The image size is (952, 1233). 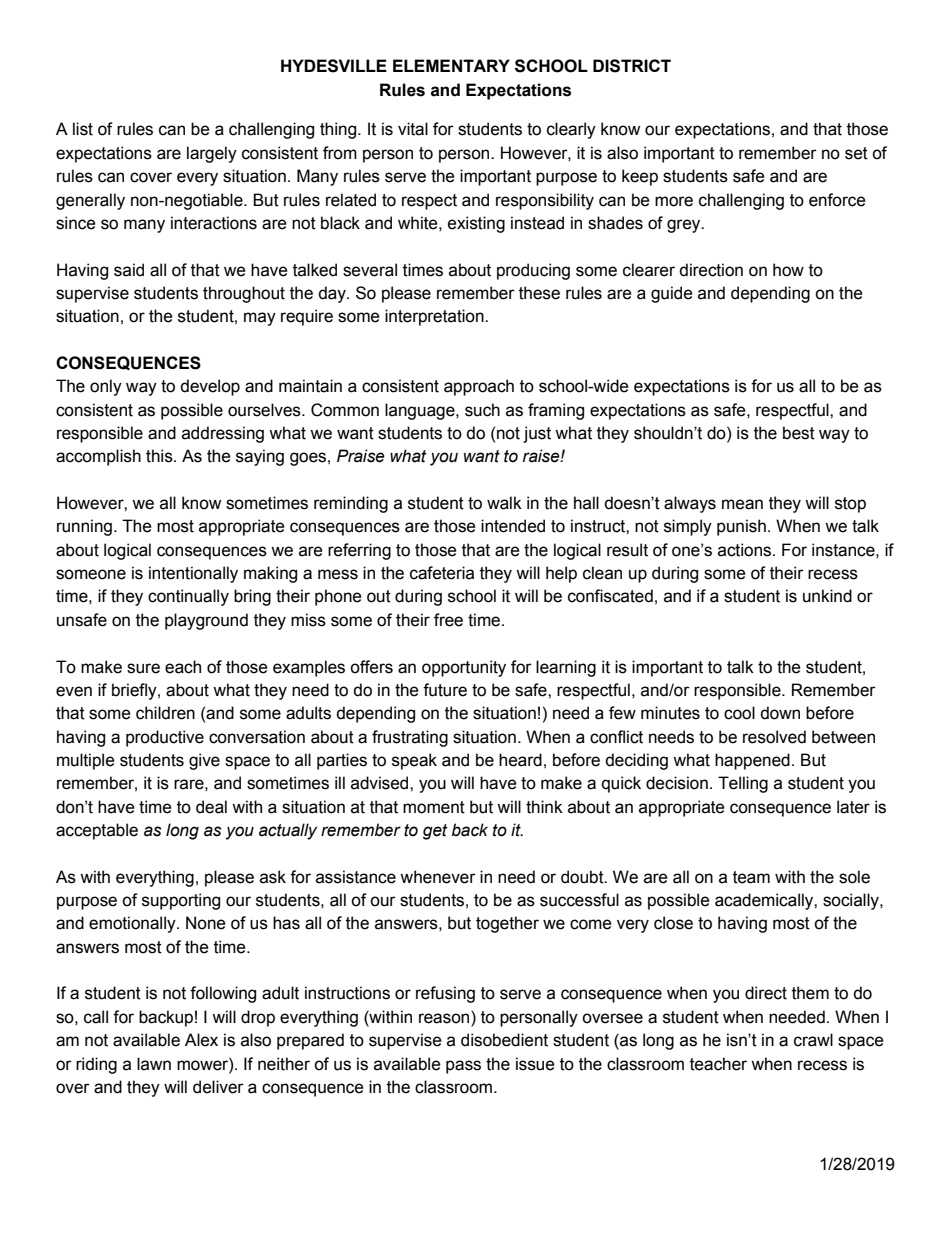 What do you see at coordinates (165, 738) in the document?
I see `productive` at bounding box center [165, 738].
